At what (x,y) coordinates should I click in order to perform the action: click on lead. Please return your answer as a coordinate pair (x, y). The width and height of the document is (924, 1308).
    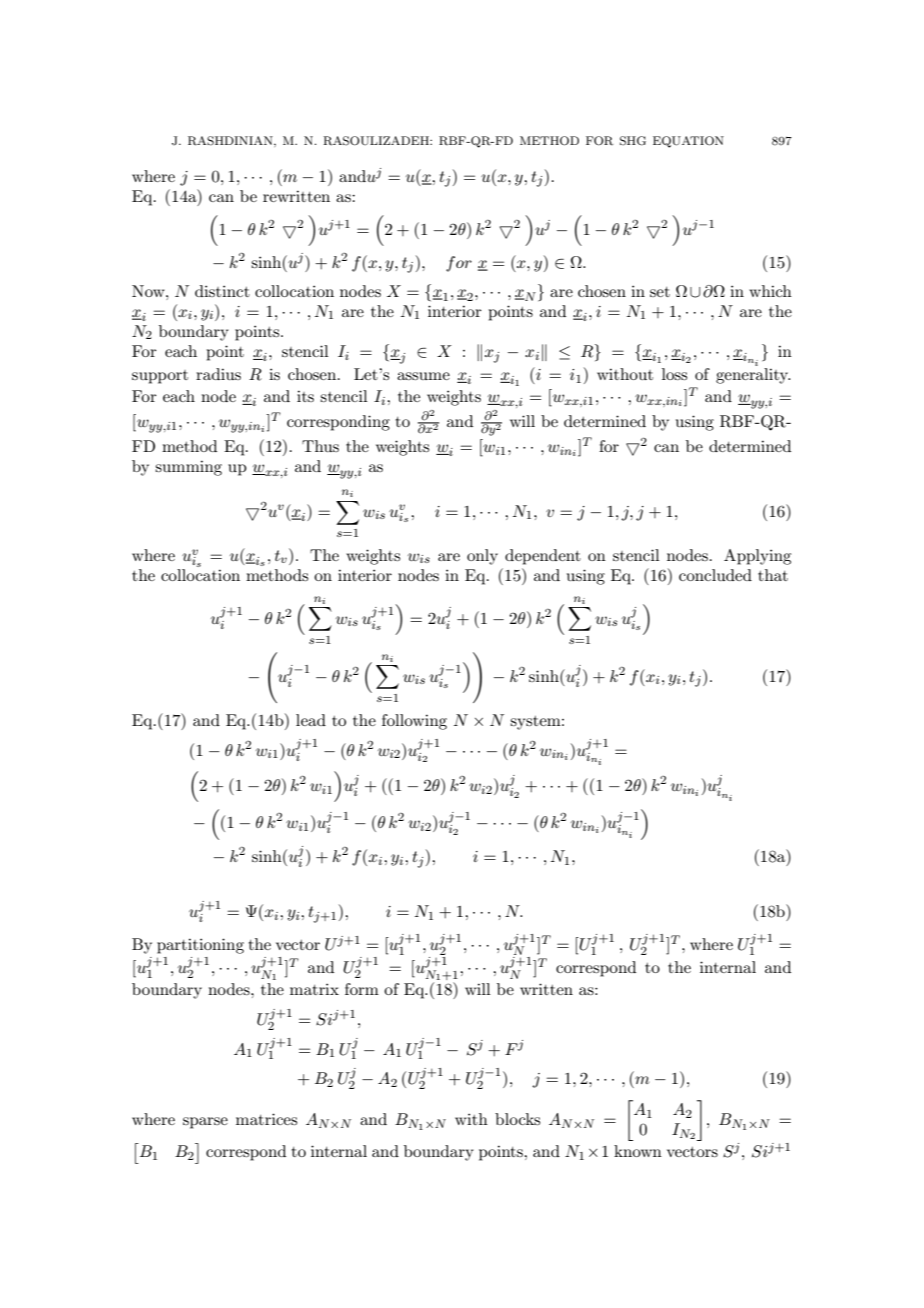
    Looking at the image, I should click on (311, 720).
